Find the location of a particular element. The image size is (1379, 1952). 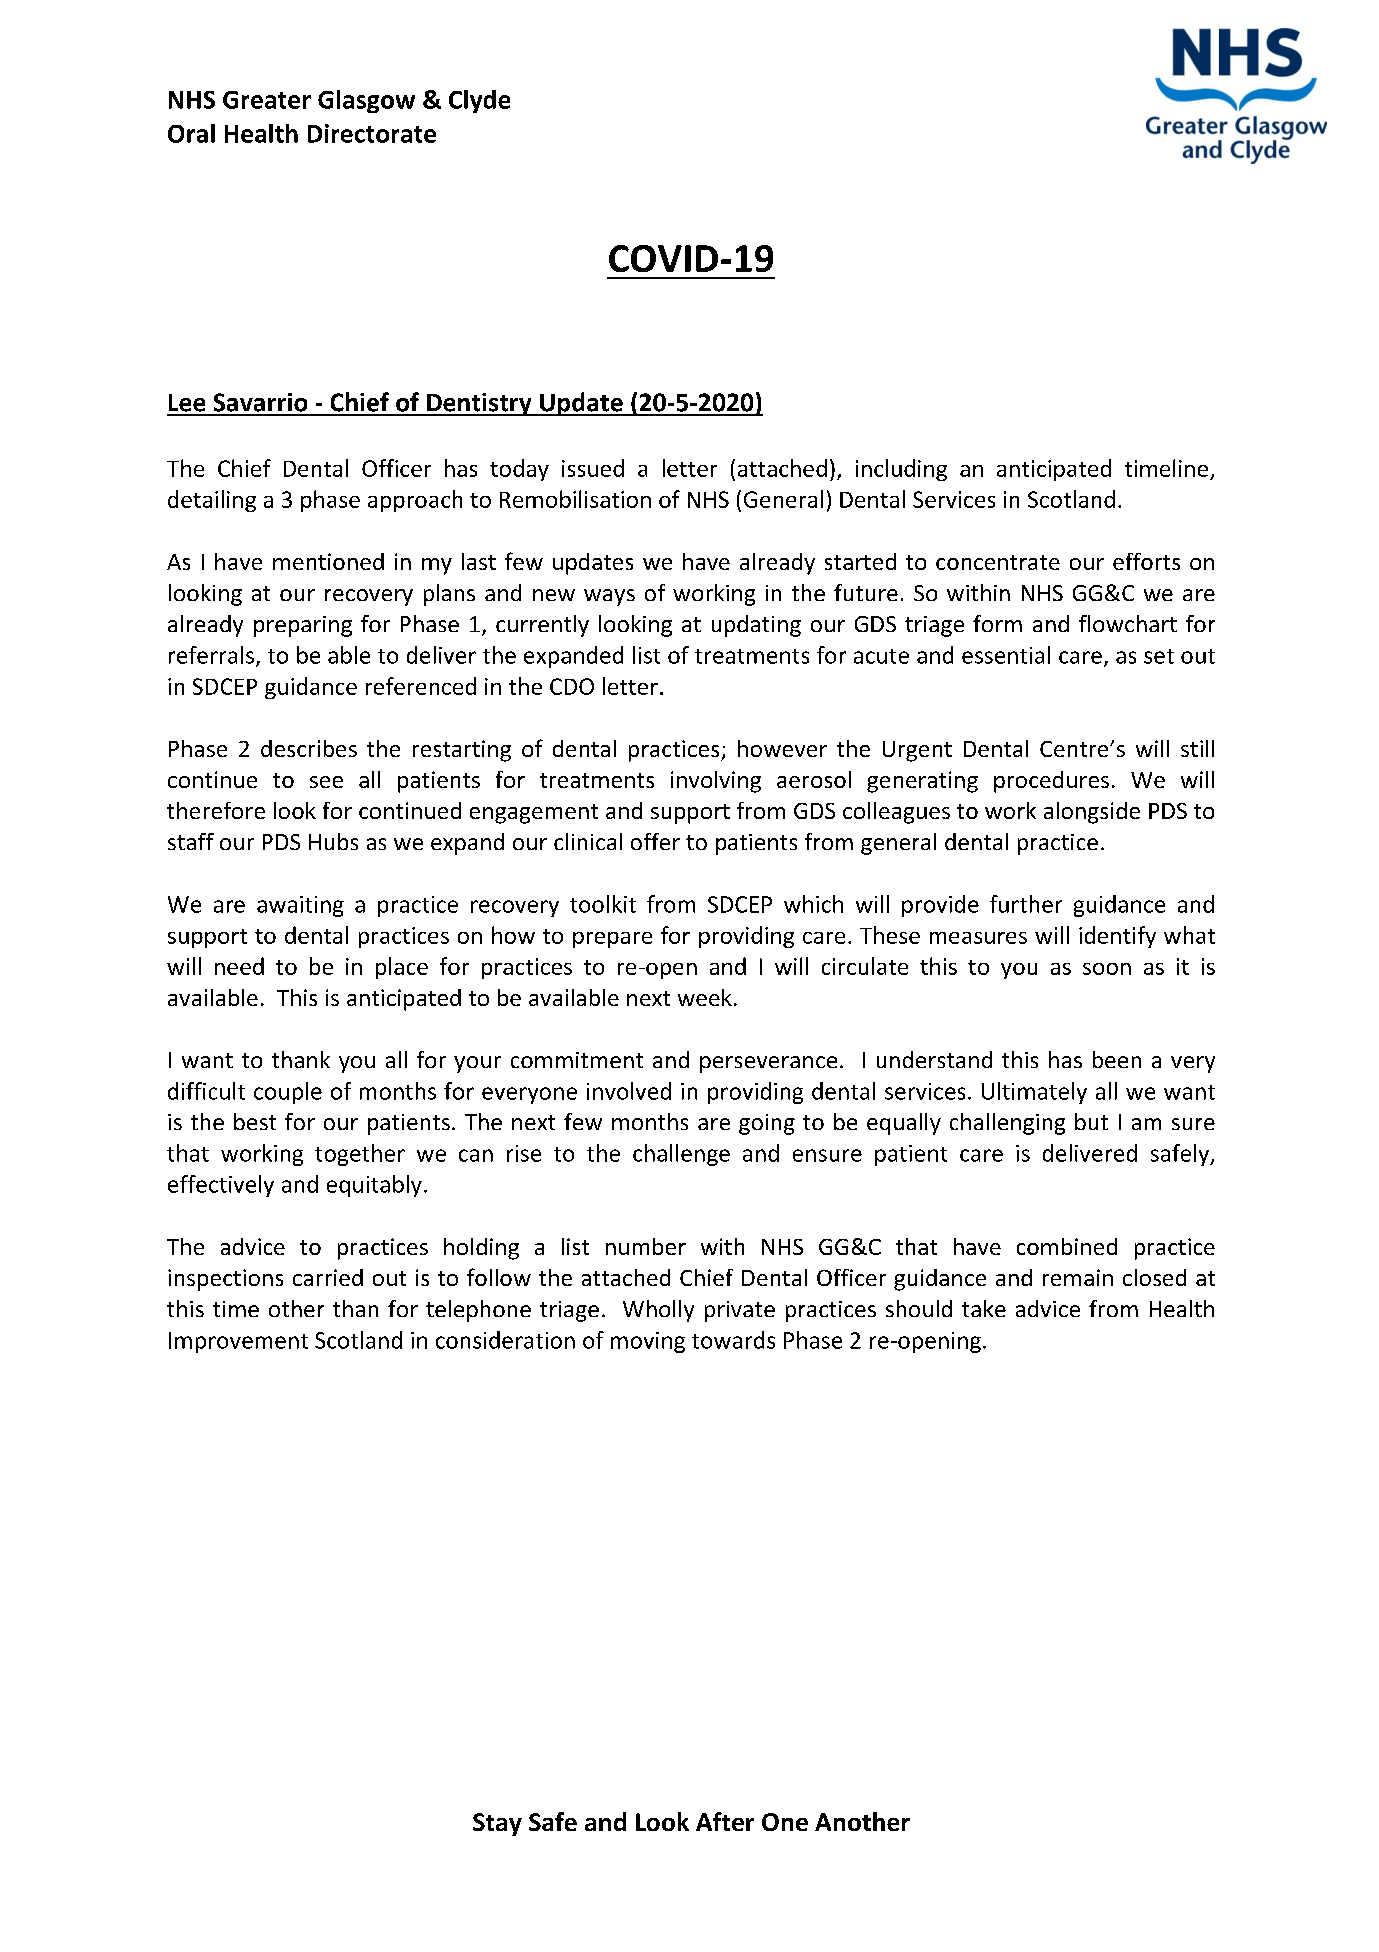

Directorate is located at coordinates (372, 133).
